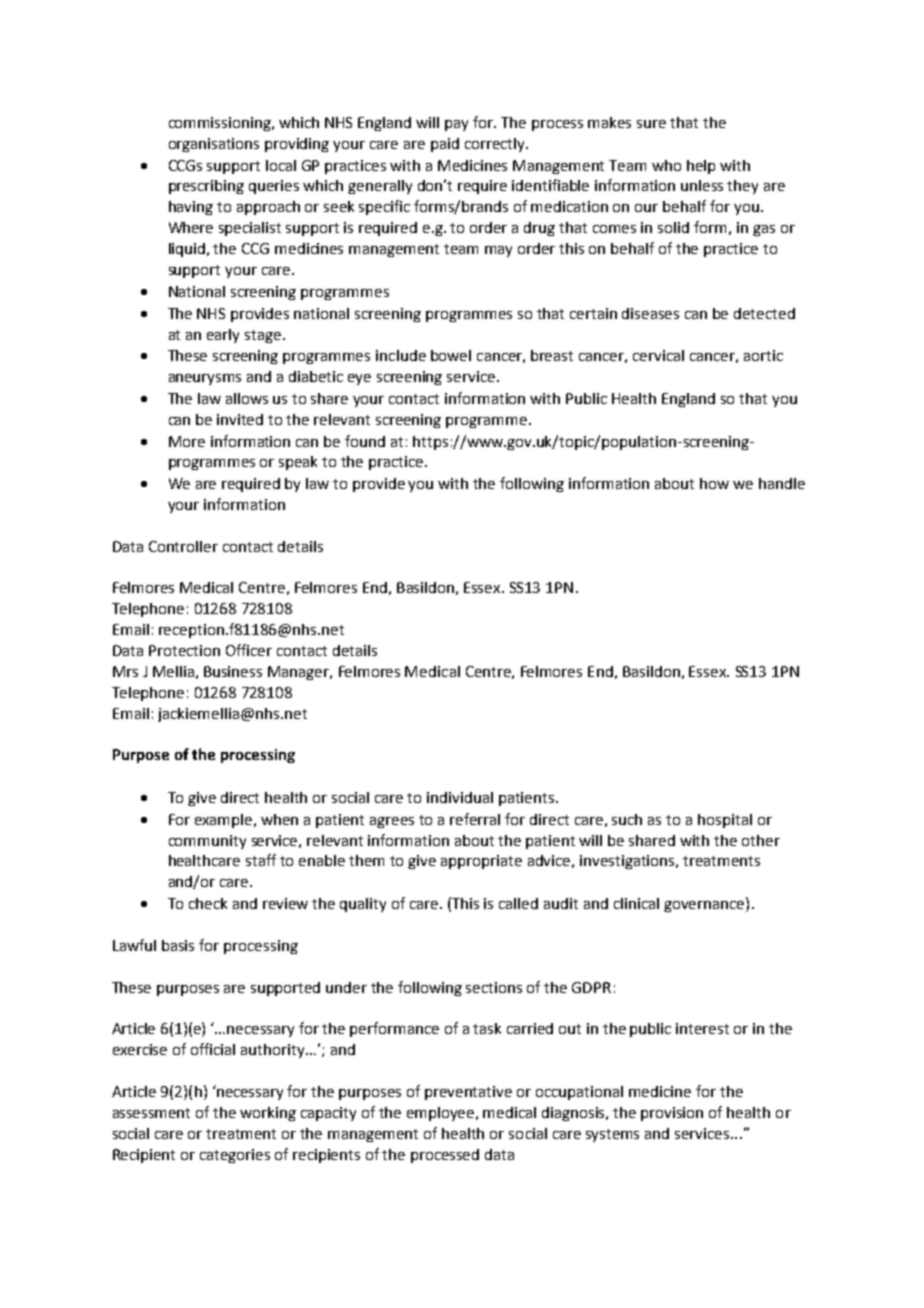 The height and width of the screenshot is (1308, 924). Describe the element at coordinates (481, 862) in the screenshot. I see `appropriate` at that location.
